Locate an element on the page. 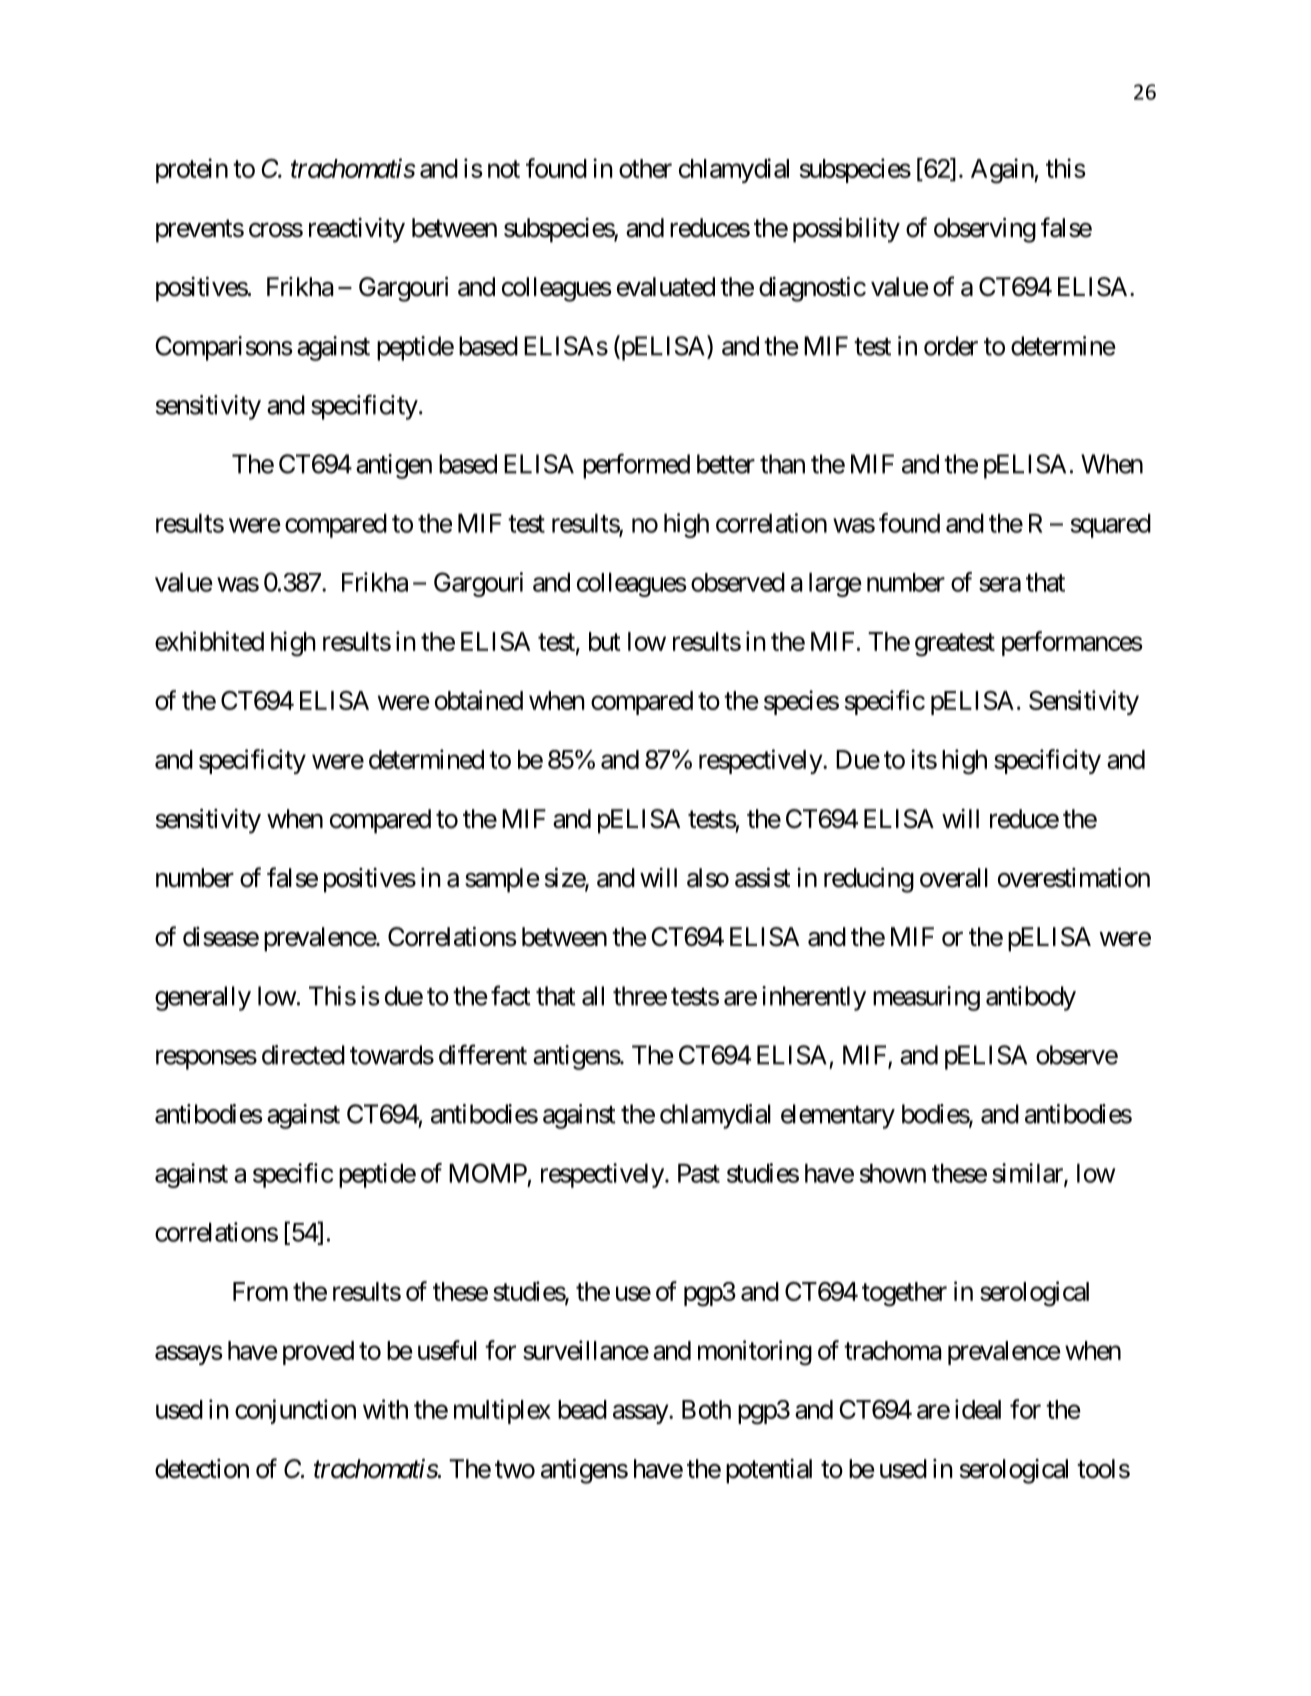 The width and height of the document is (1311, 1696). assist is located at coordinates (762, 877).
